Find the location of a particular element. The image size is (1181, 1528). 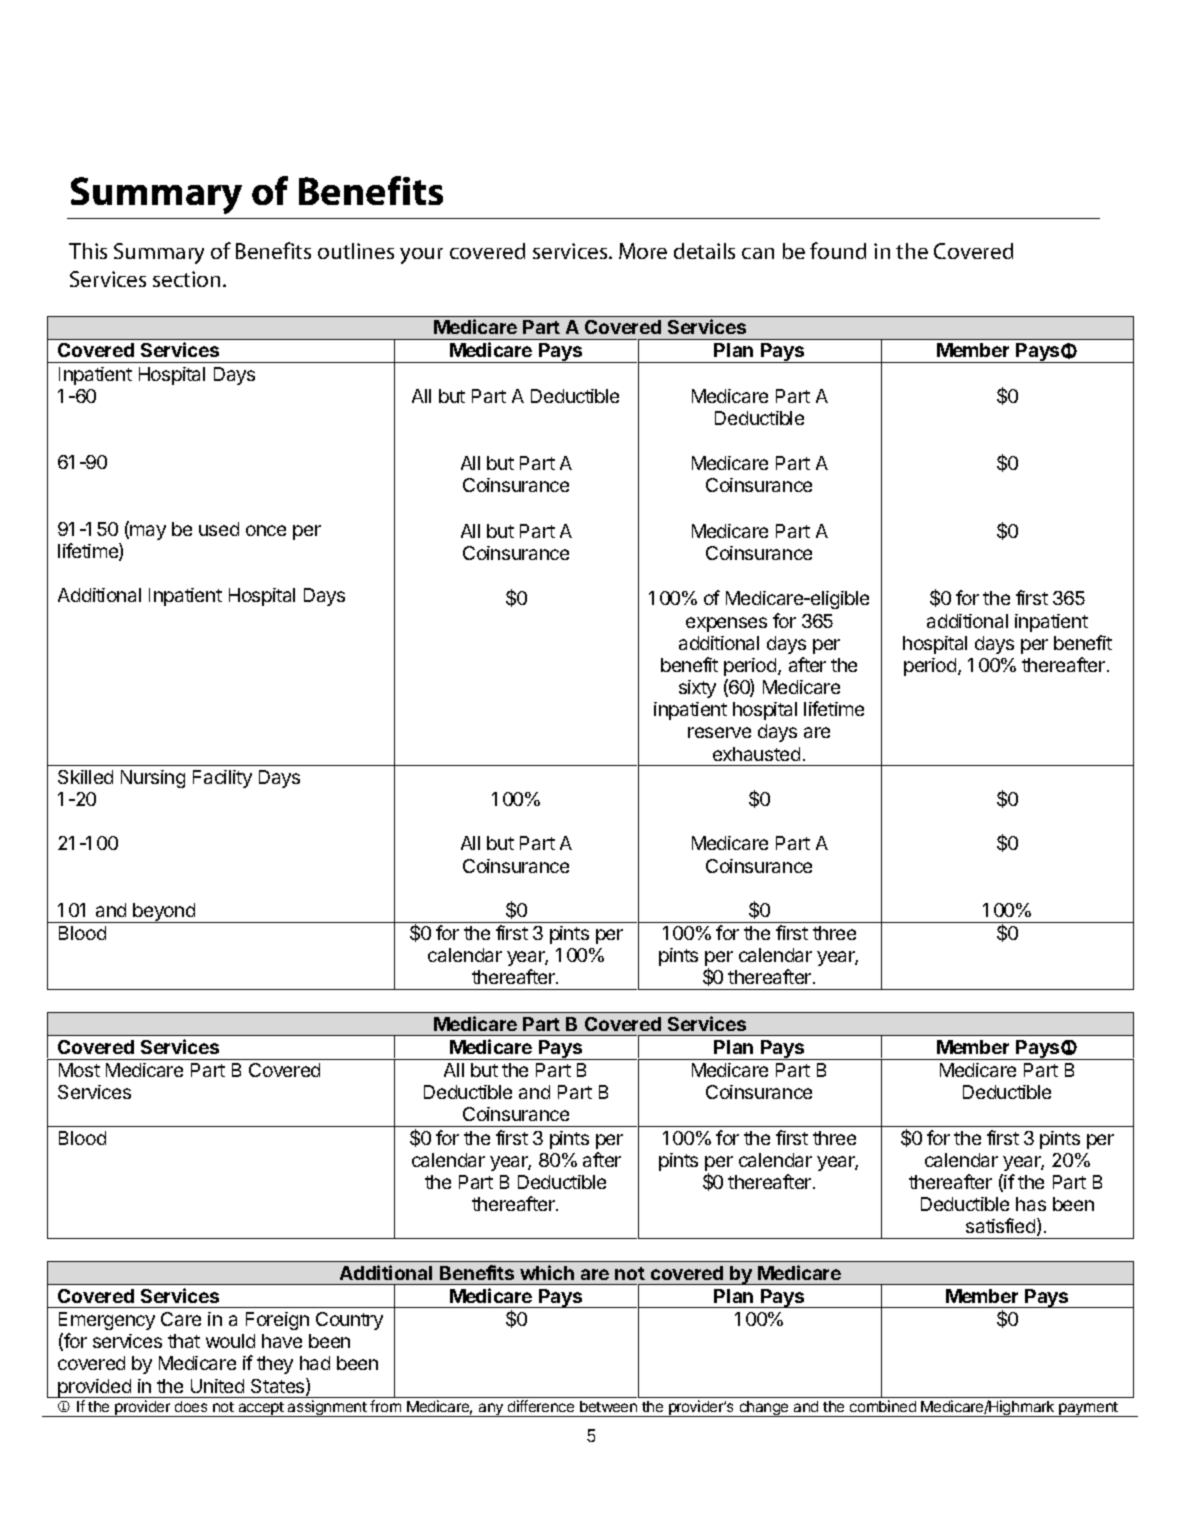

United is located at coordinates (217, 1386).
